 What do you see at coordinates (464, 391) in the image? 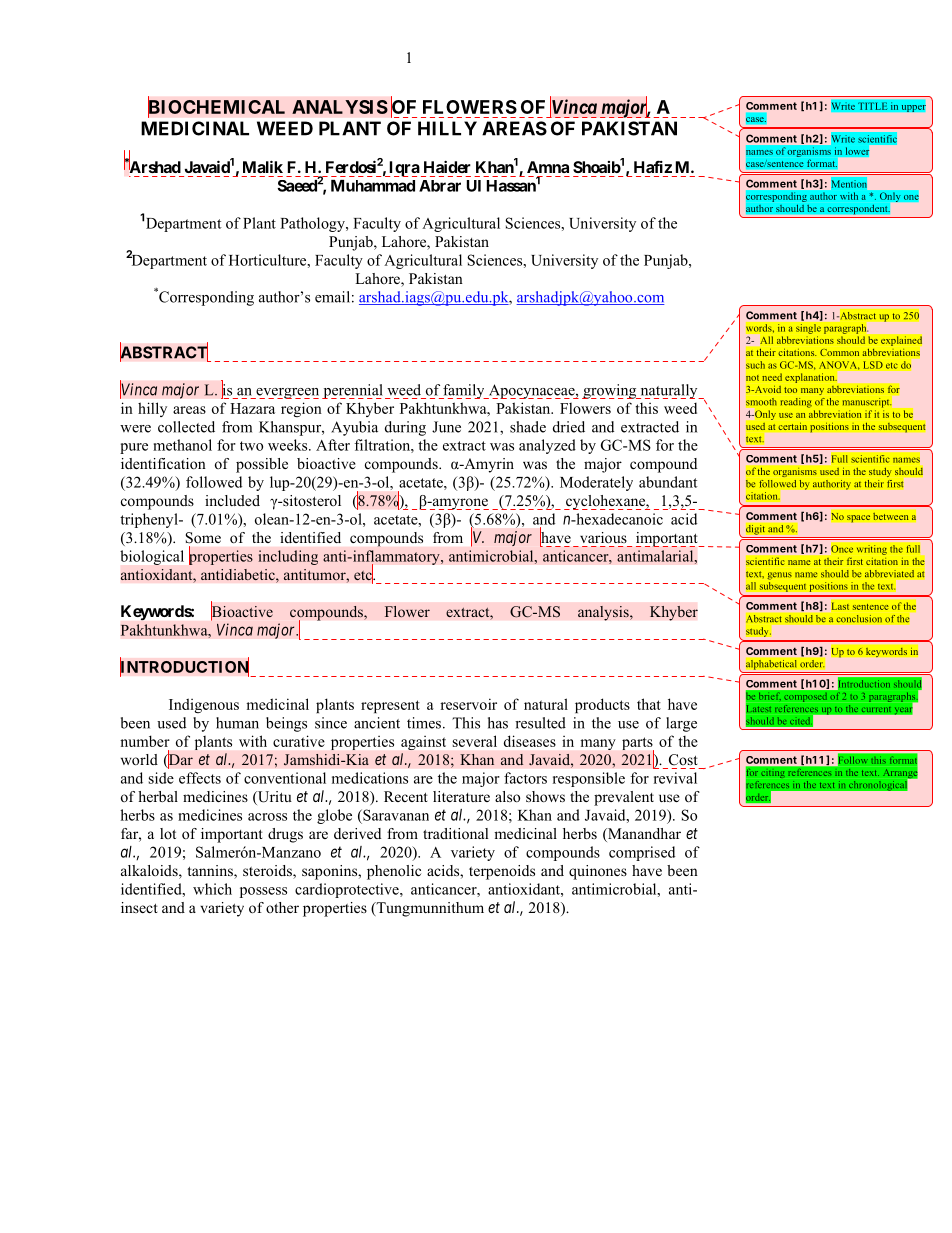
I see `family` at bounding box center [464, 391].
